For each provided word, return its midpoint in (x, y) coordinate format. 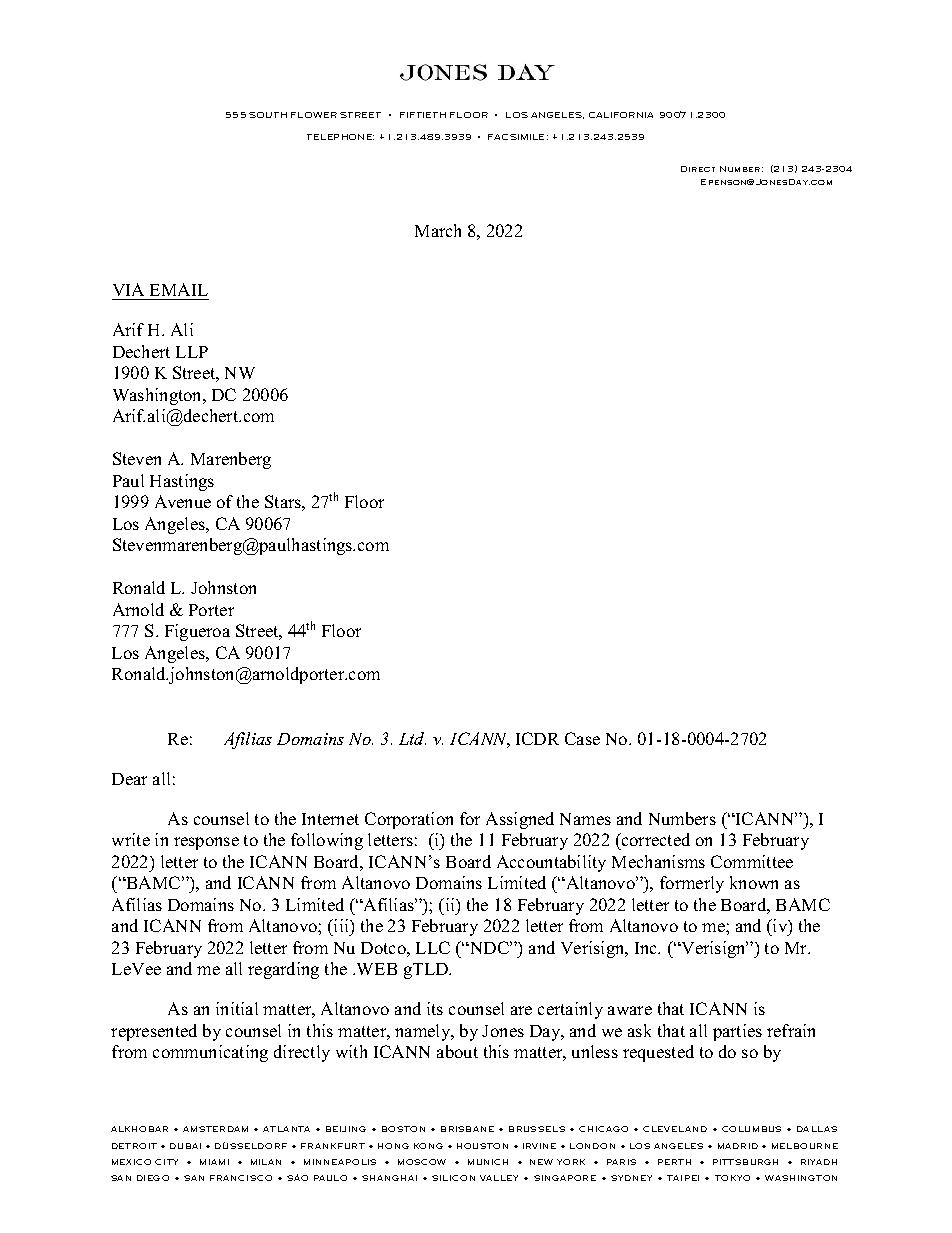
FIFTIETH (423, 115)
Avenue (183, 501)
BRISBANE (467, 1129)
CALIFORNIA (621, 115)
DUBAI (185, 1146)
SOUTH (268, 115)
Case (582, 738)
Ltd (412, 738)
